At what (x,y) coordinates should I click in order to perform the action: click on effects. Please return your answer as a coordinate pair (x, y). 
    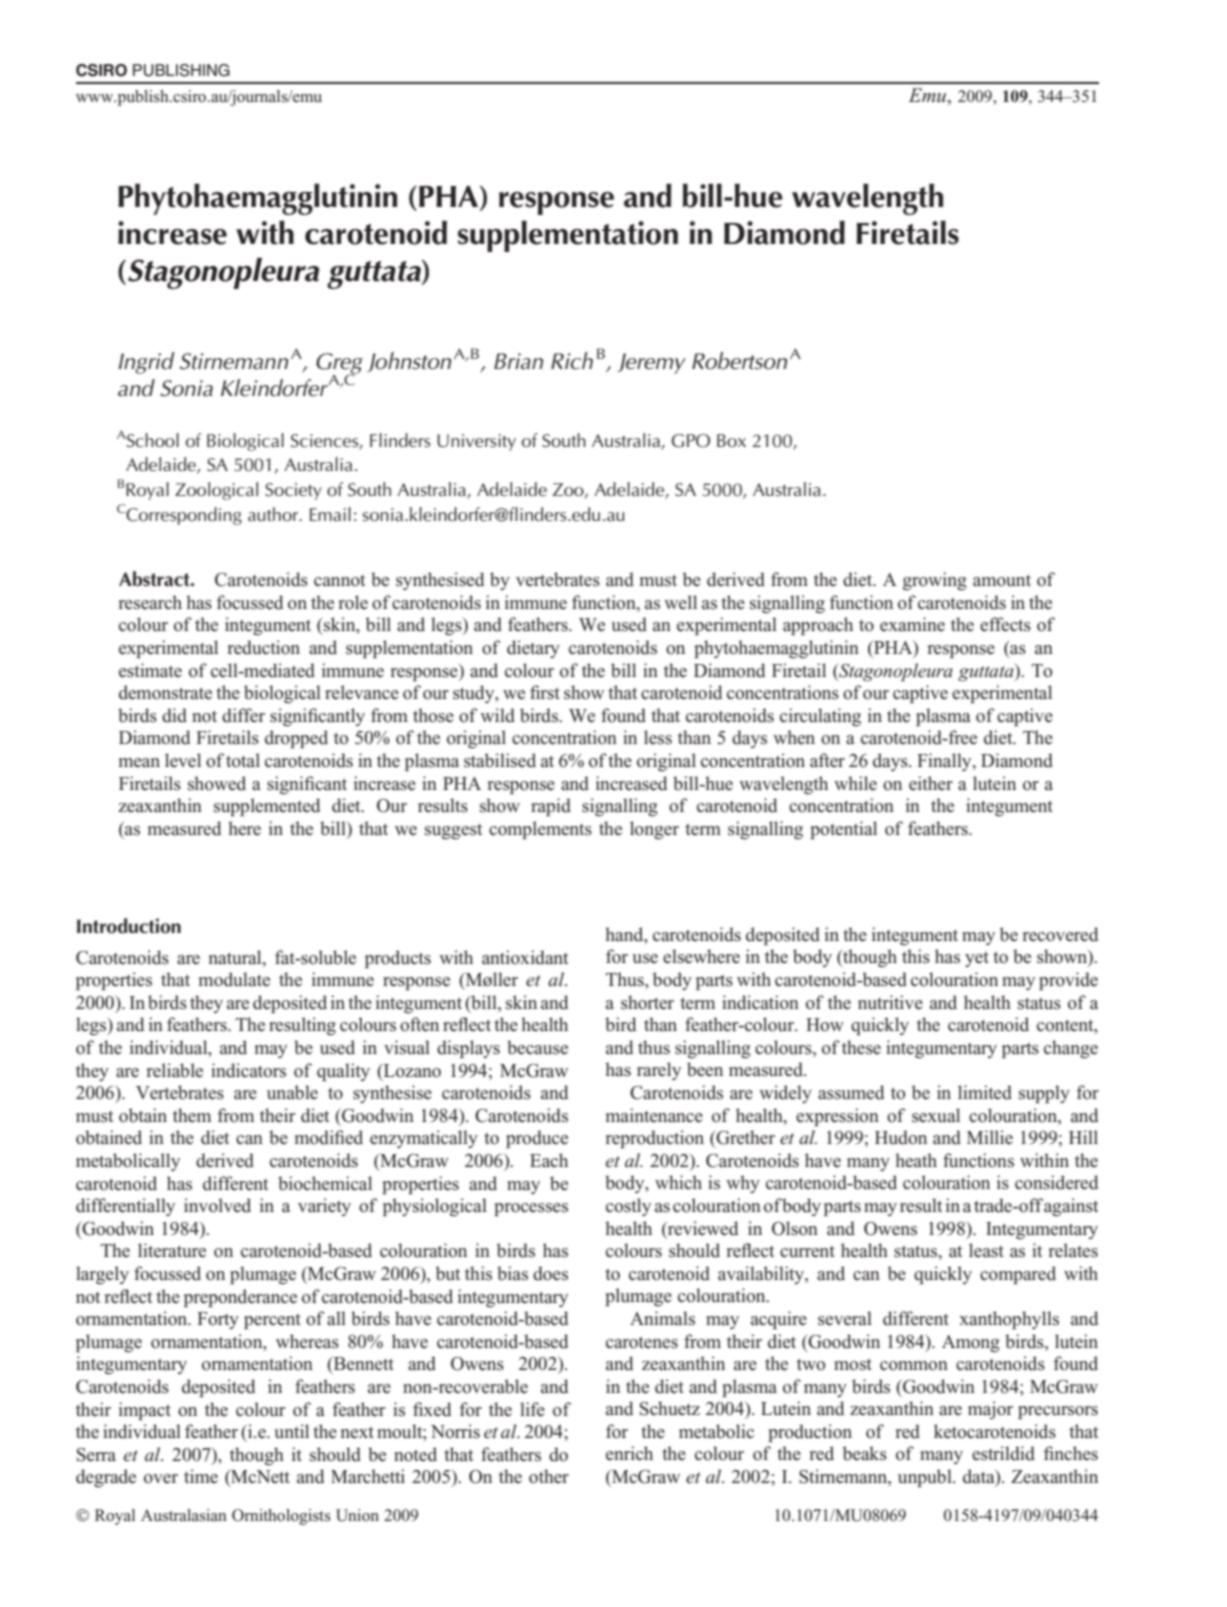
    Looking at the image, I should click on (1005, 624).
